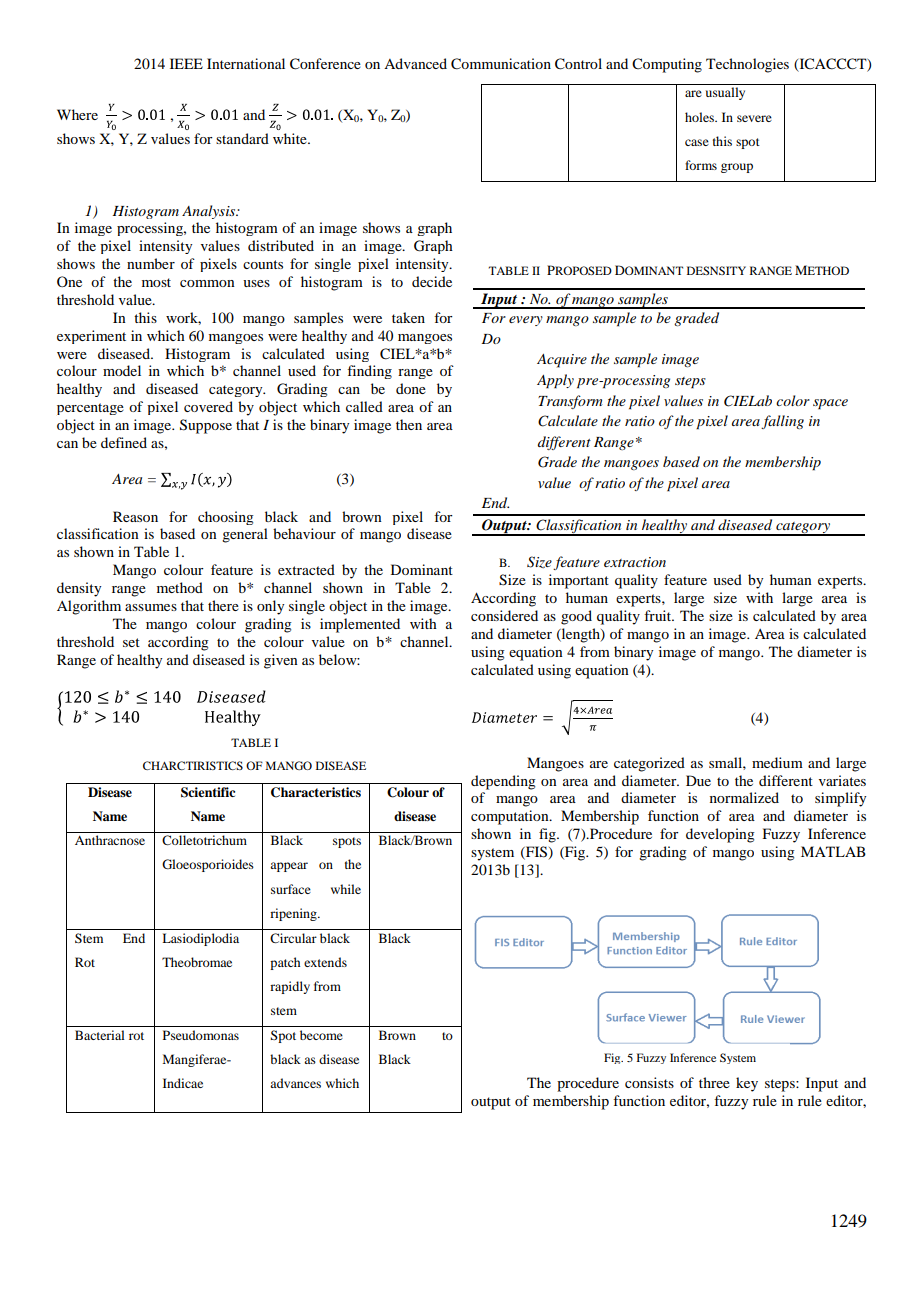  I want to click on Anthracnose, so click(110, 840).
